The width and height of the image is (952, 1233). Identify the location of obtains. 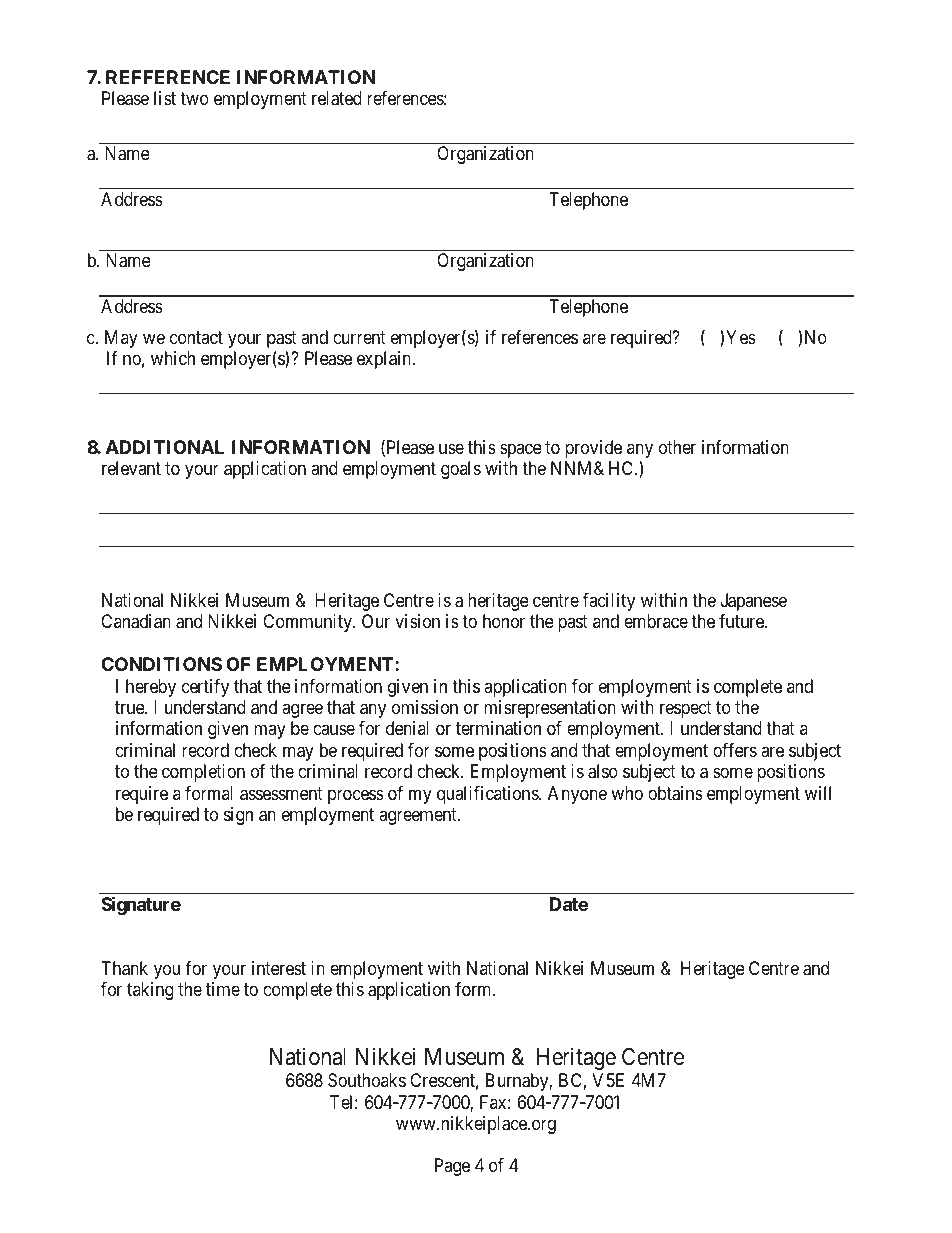
(675, 793).
